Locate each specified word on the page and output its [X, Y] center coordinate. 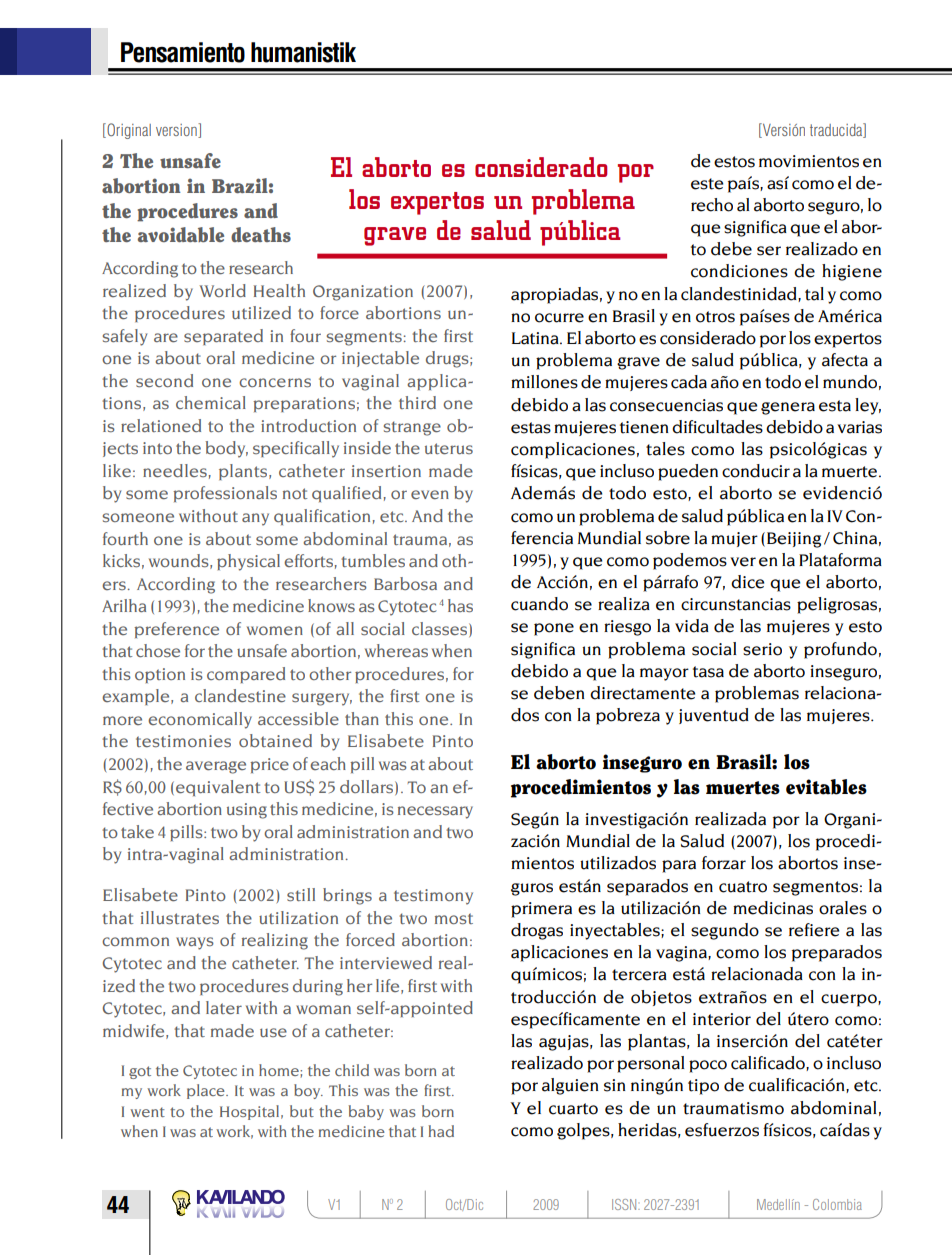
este [707, 184]
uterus [449, 448]
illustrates [180, 918]
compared [246, 675]
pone [554, 629]
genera [788, 408]
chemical [211, 402]
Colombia [837, 1204]
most [454, 918]
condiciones [739, 271]
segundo [725, 931]
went [147, 1112]
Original [128, 131]
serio [762, 649]
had [441, 1131]
